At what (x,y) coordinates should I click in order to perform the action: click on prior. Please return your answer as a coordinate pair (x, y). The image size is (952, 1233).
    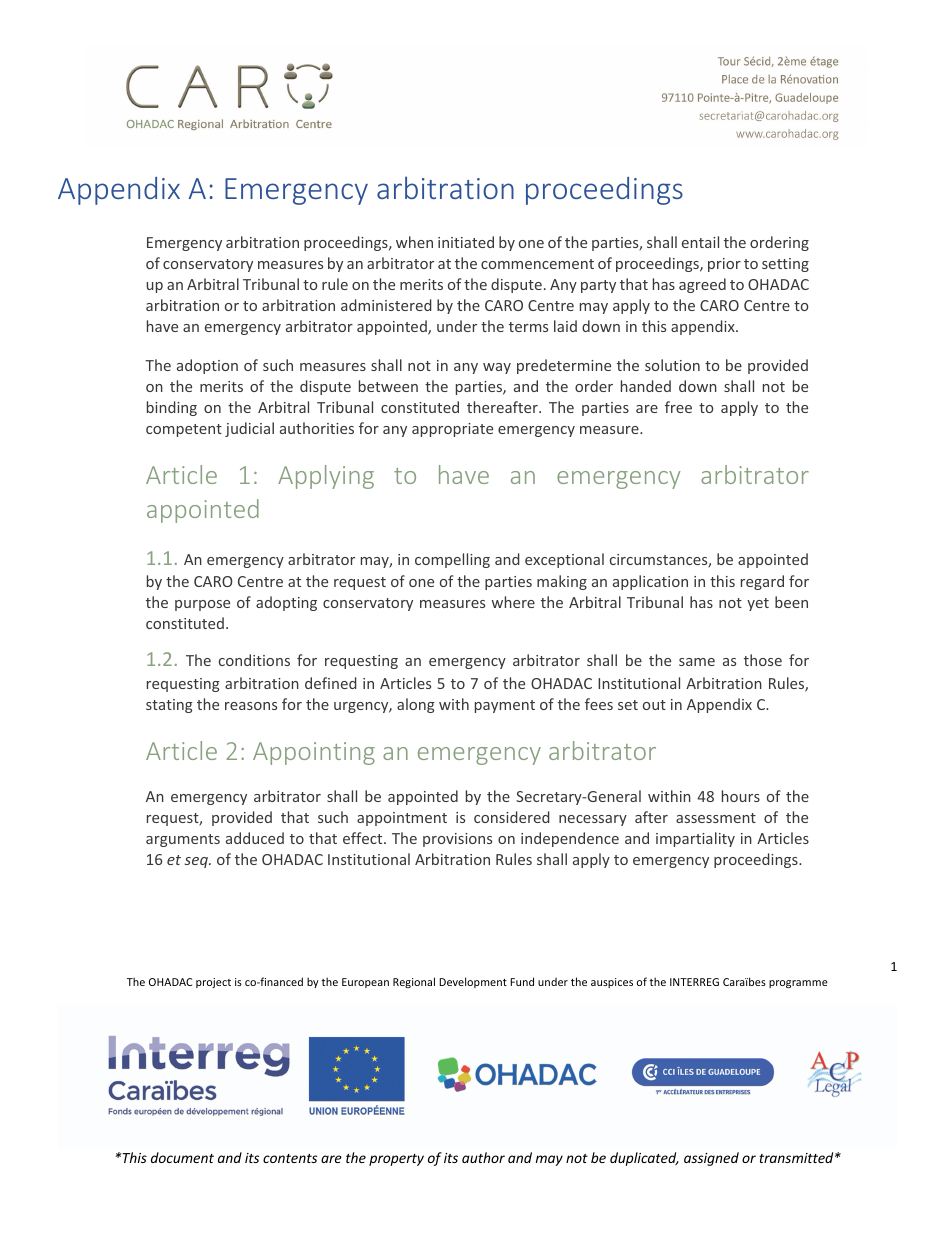
    Looking at the image, I should click on (724, 265).
